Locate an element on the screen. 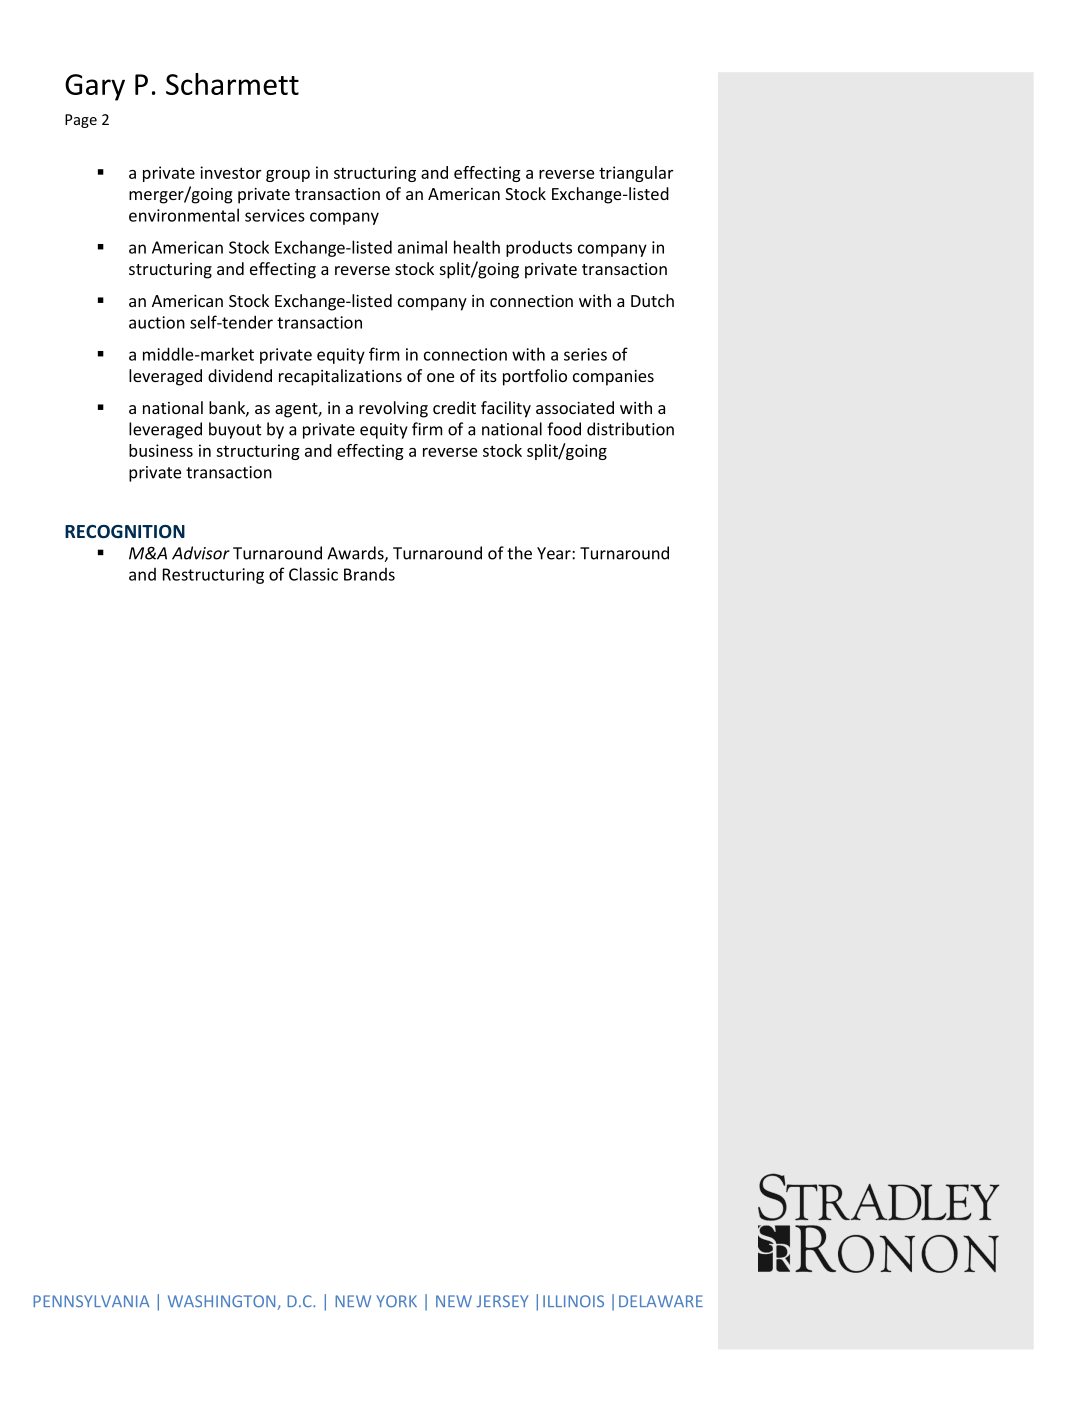  WASHINGTON is located at coordinates (223, 1302).
